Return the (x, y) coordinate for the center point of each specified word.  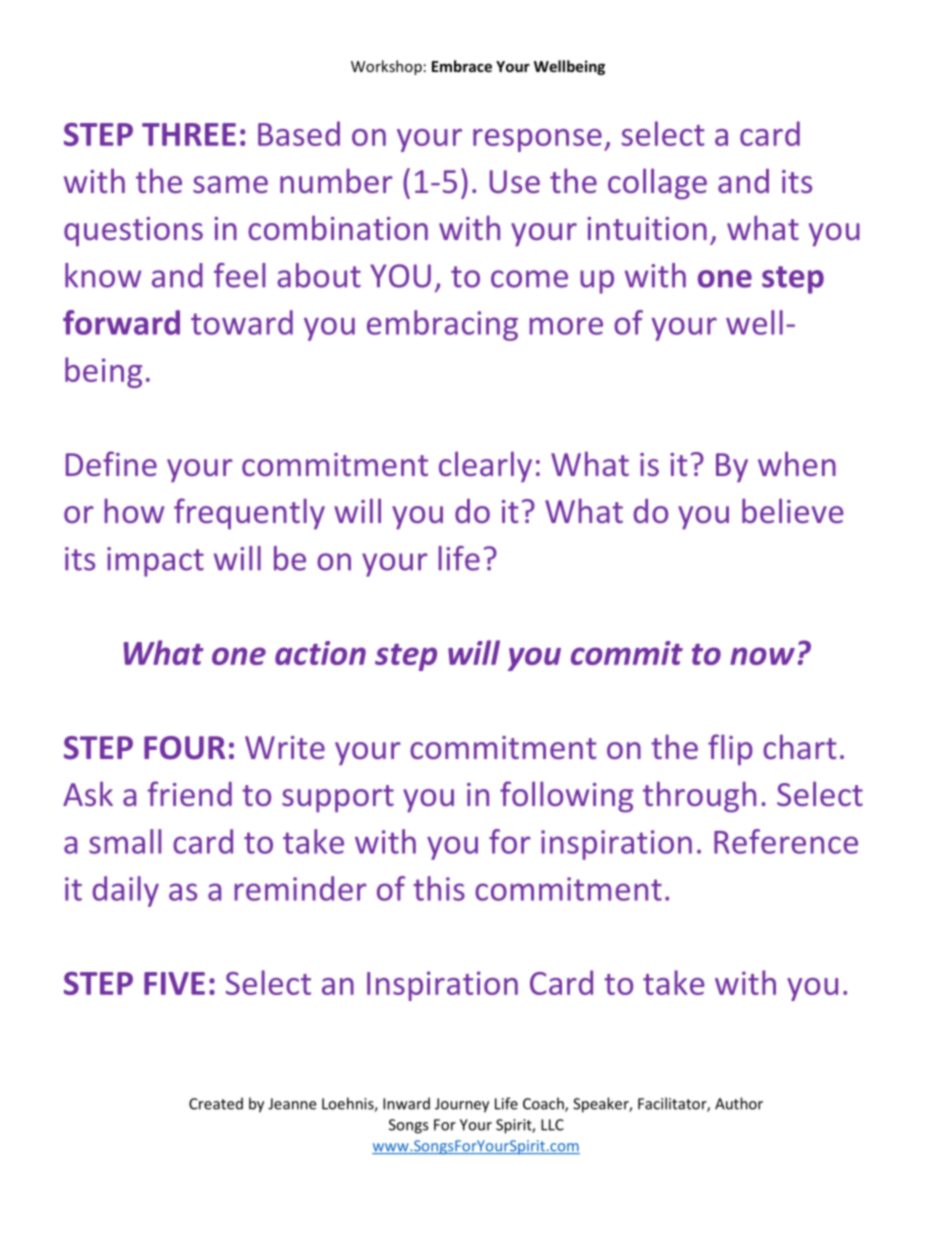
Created (216, 1103)
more (566, 326)
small (125, 841)
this (439, 888)
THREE (189, 134)
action (320, 653)
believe (792, 510)
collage (657, 184)
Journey (462, 1105)
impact (155, 562)
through (699, 797)
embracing (442, 325)
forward (121, 322)
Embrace (462, 66)
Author (739, 1103)
